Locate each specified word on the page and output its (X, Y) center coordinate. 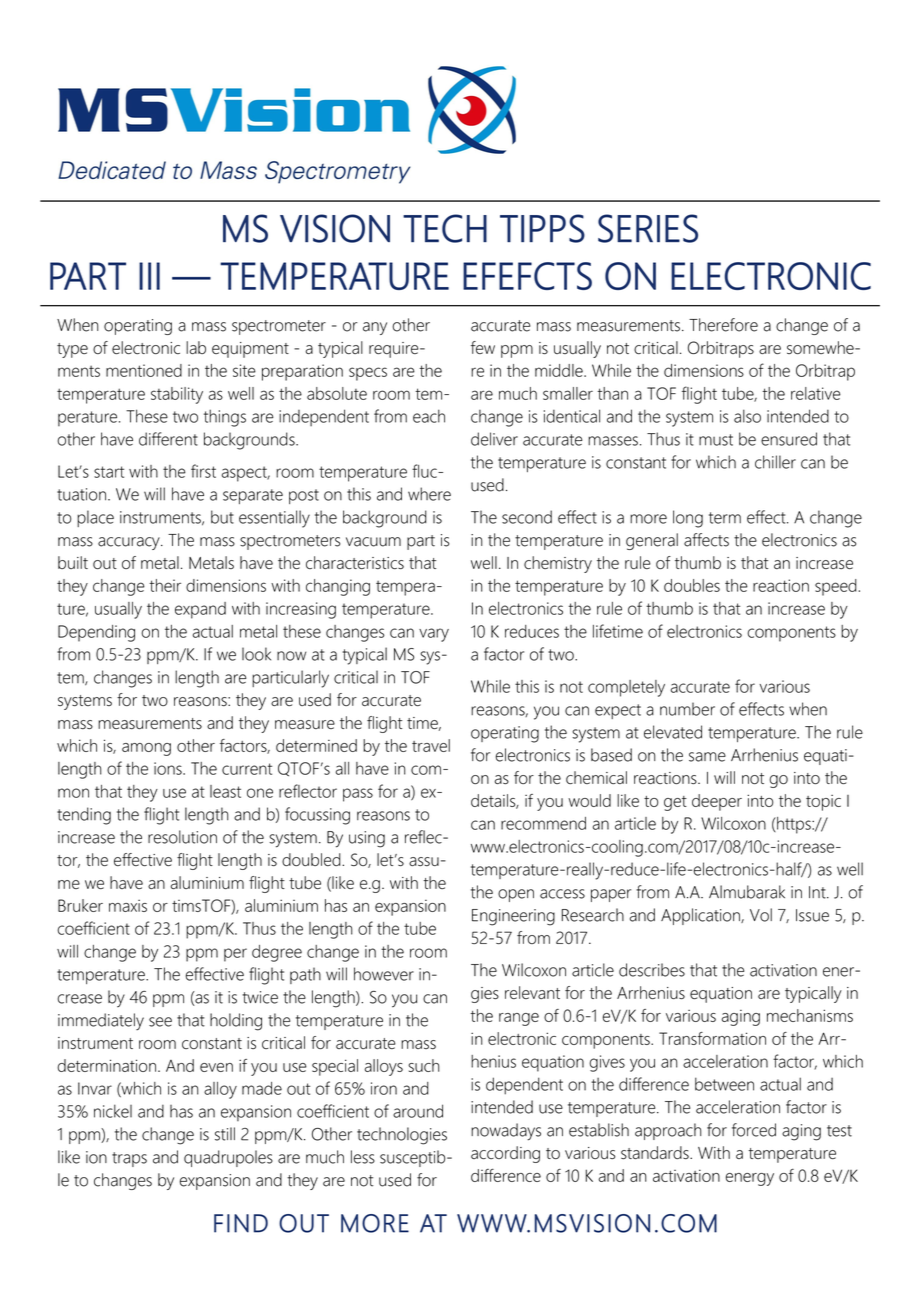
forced (754, 1130)
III (149, 276)
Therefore (723, 325)
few (483, 347)
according (505, 1154)
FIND (241, 1223)
